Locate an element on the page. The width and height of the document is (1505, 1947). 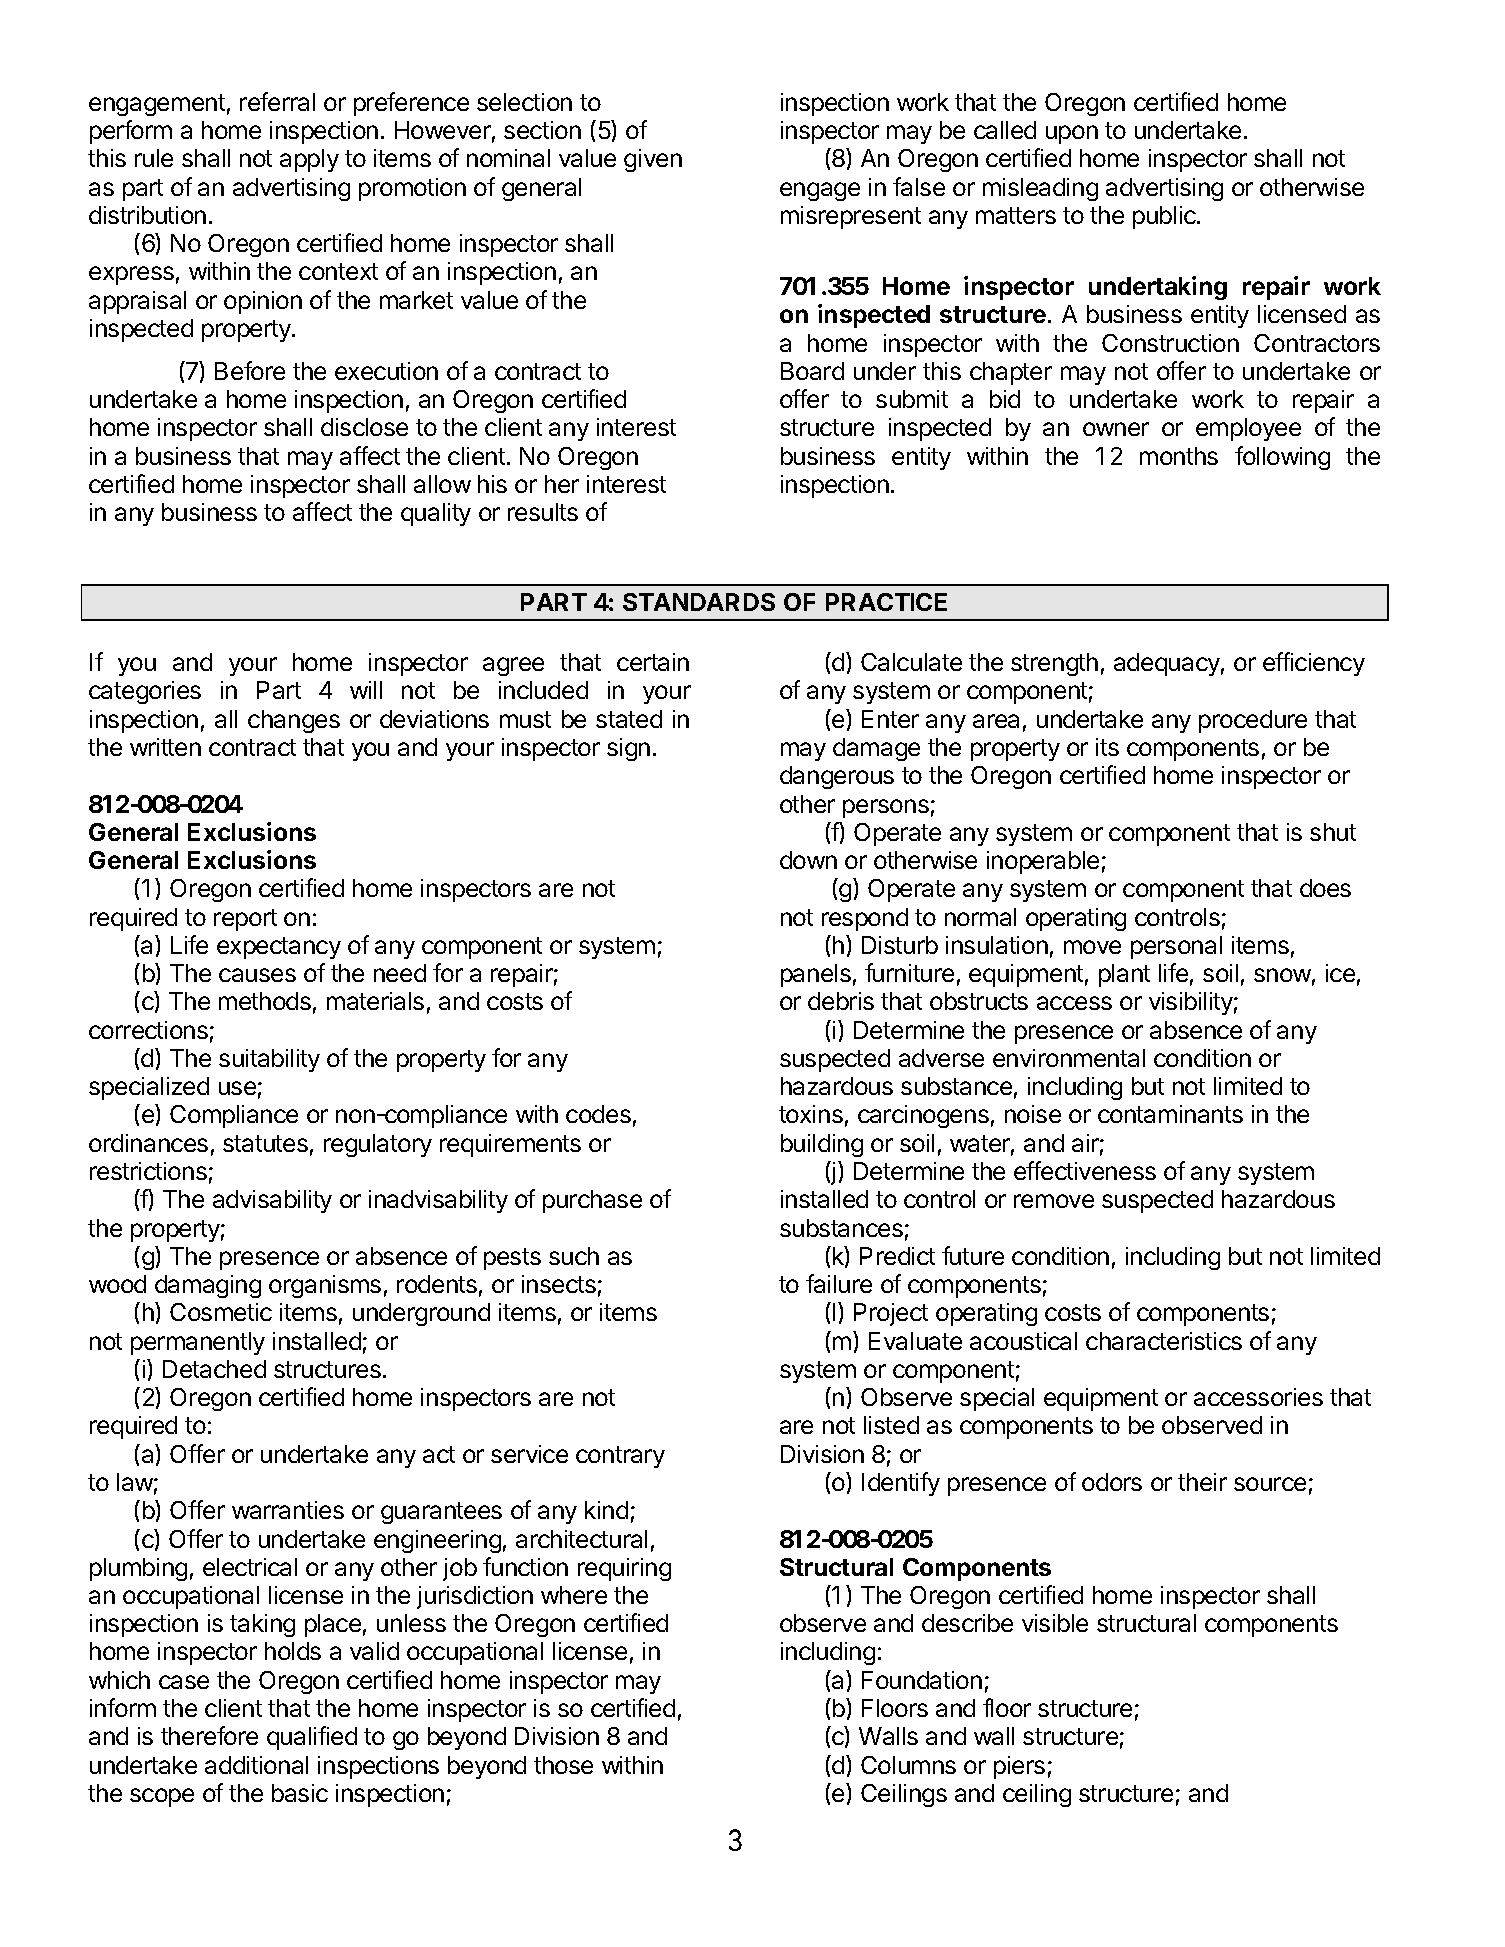
months is located at coordinates (1179, 456).
